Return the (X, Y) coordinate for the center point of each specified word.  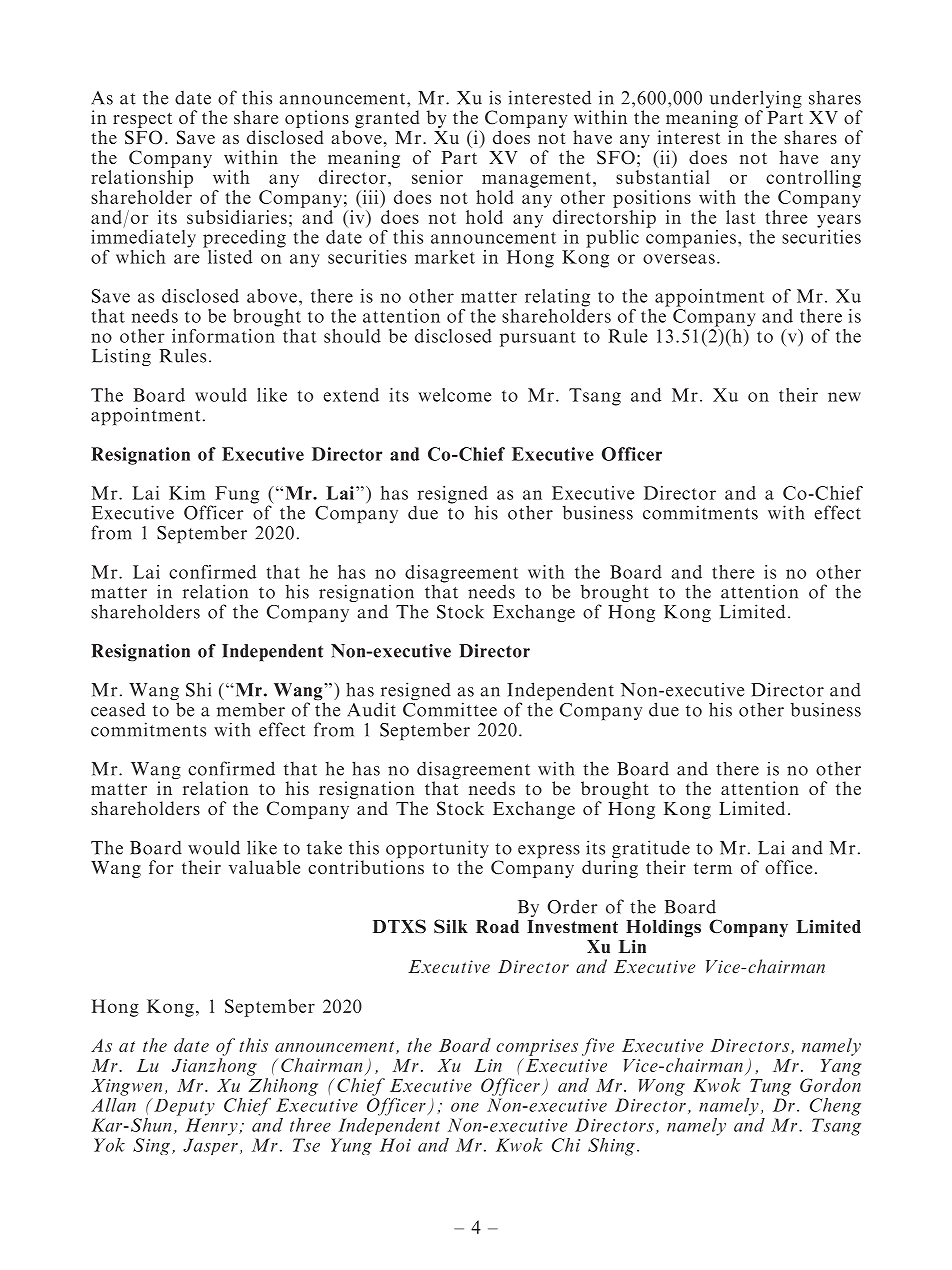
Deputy (183, 1107)
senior (437, 177)
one (465, 1107)
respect (142, 120)
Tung (770, 1087)
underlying (756, 100)
